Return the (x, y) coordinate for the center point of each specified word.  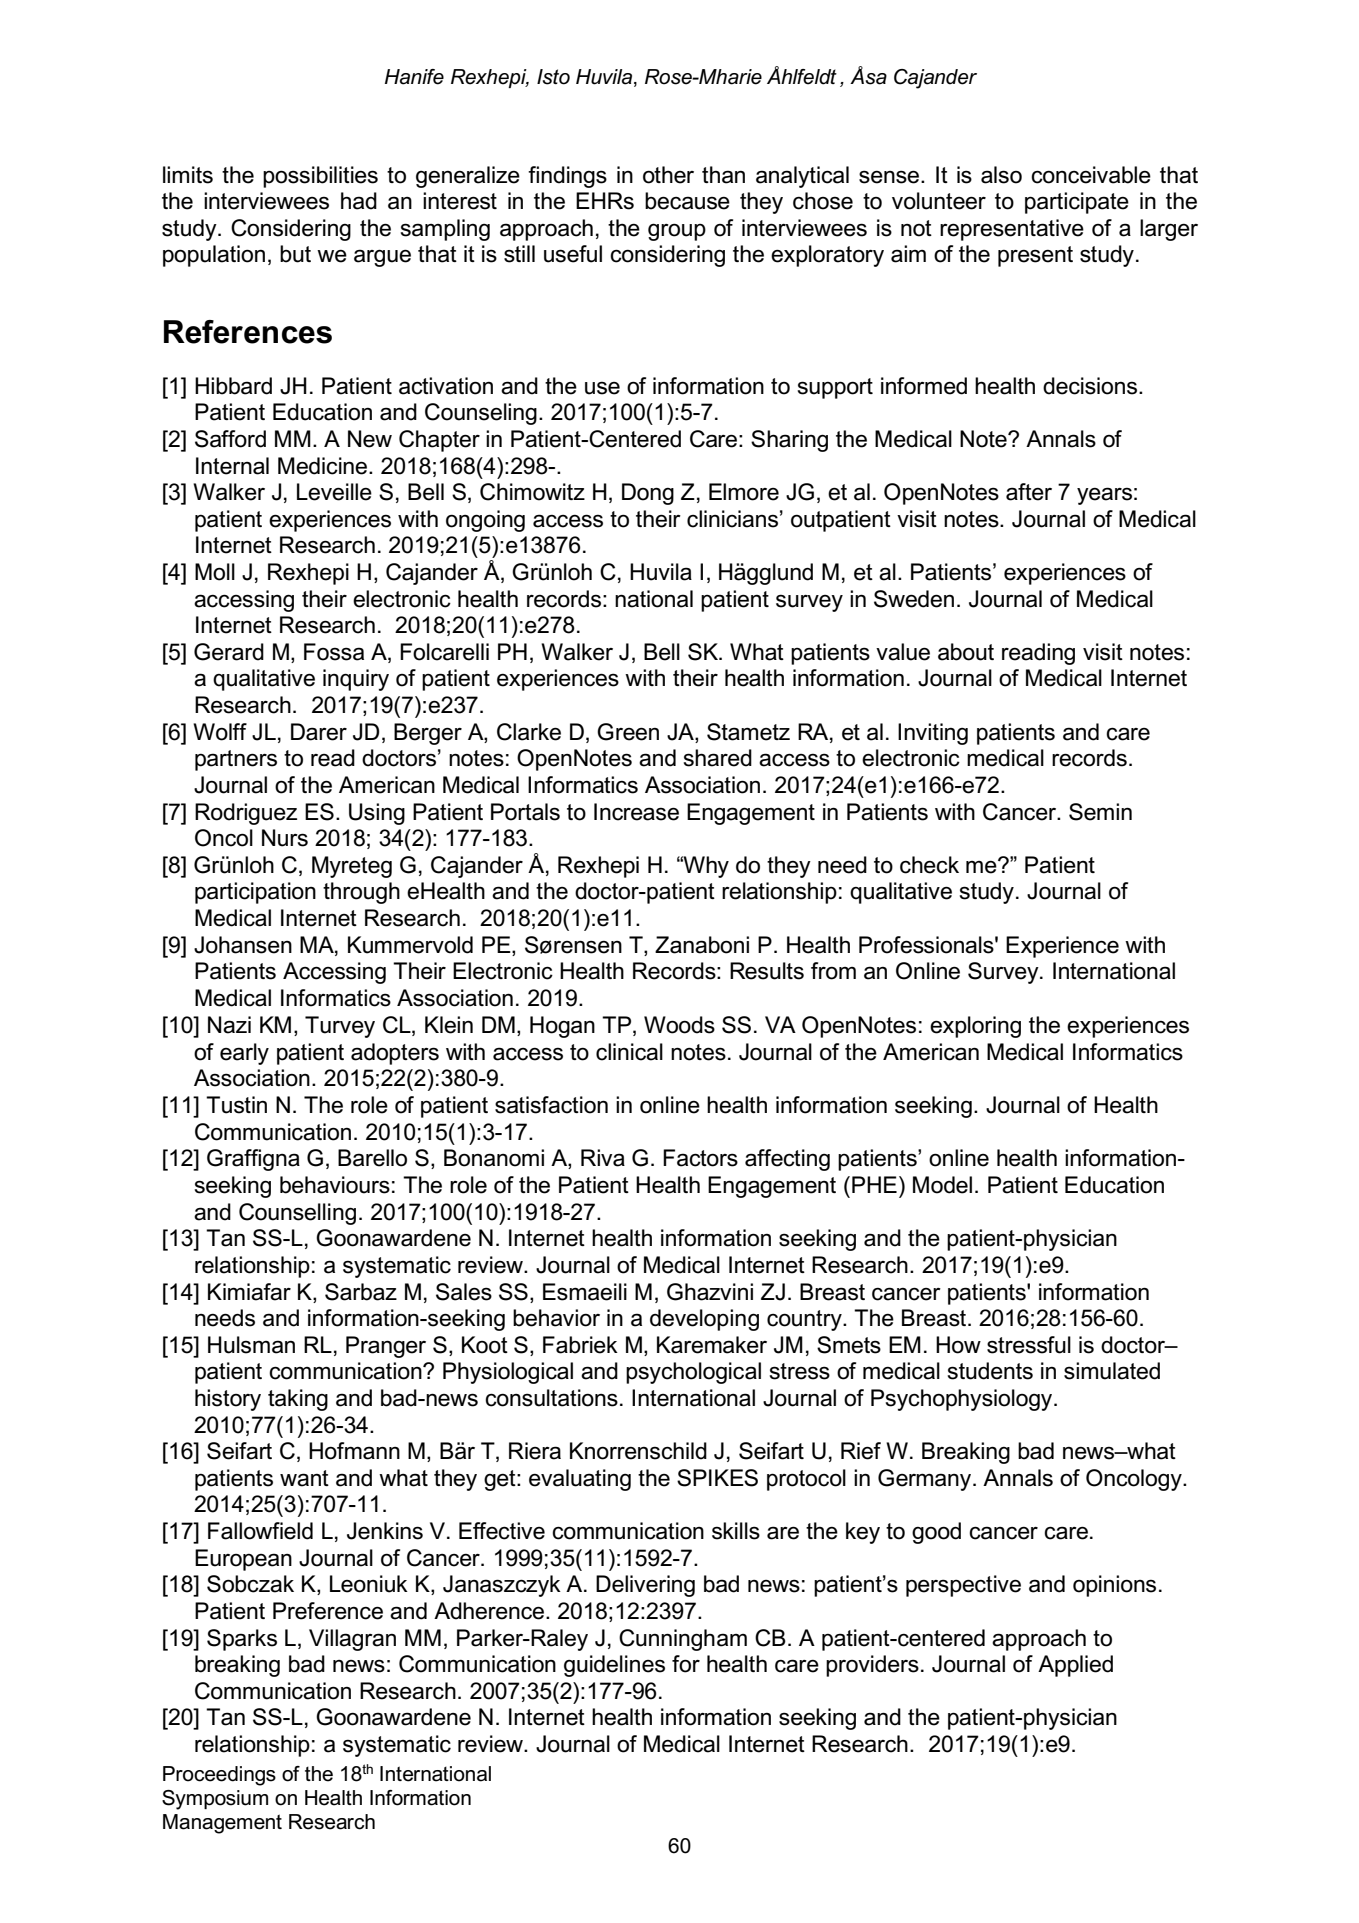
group (677, 232)
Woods (679, 1025)
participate (1077, 203)
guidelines (614, 1666)
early (244, 1054)
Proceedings (219, 1776)
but (295, 254)
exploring (975, 1027)
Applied (1075, 1666)
